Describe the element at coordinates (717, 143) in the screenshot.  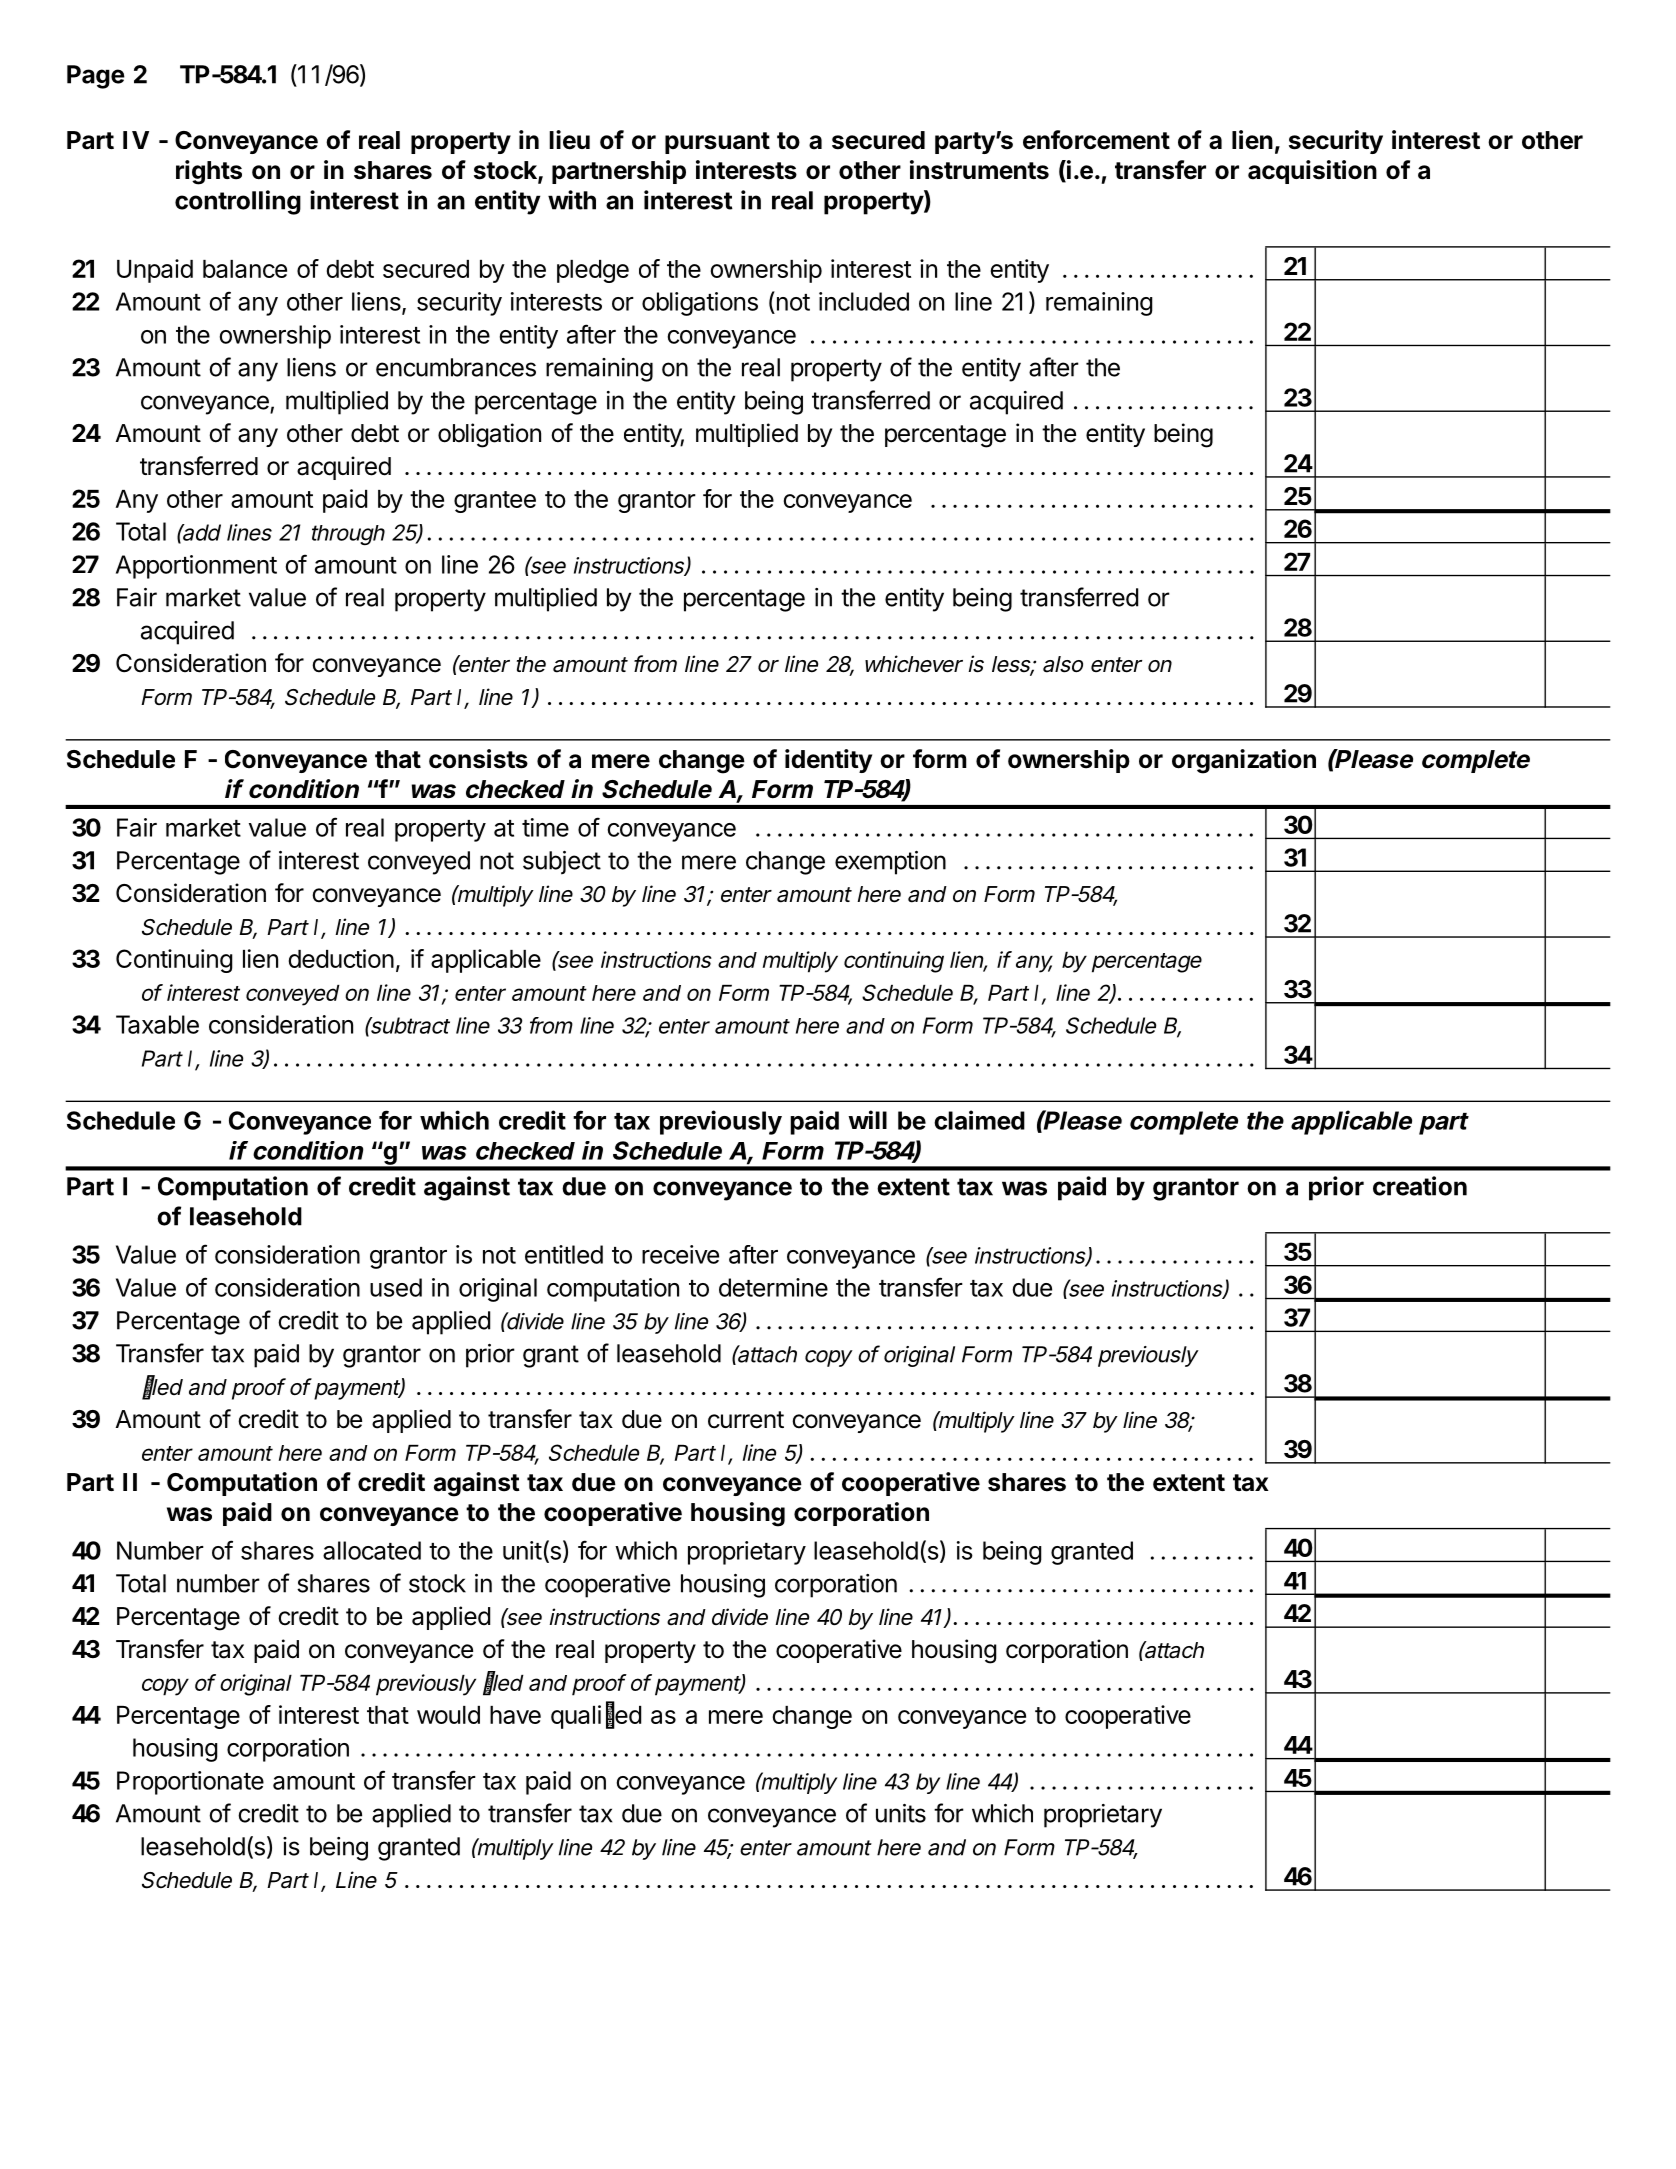
I see `pursuant` at that location.
